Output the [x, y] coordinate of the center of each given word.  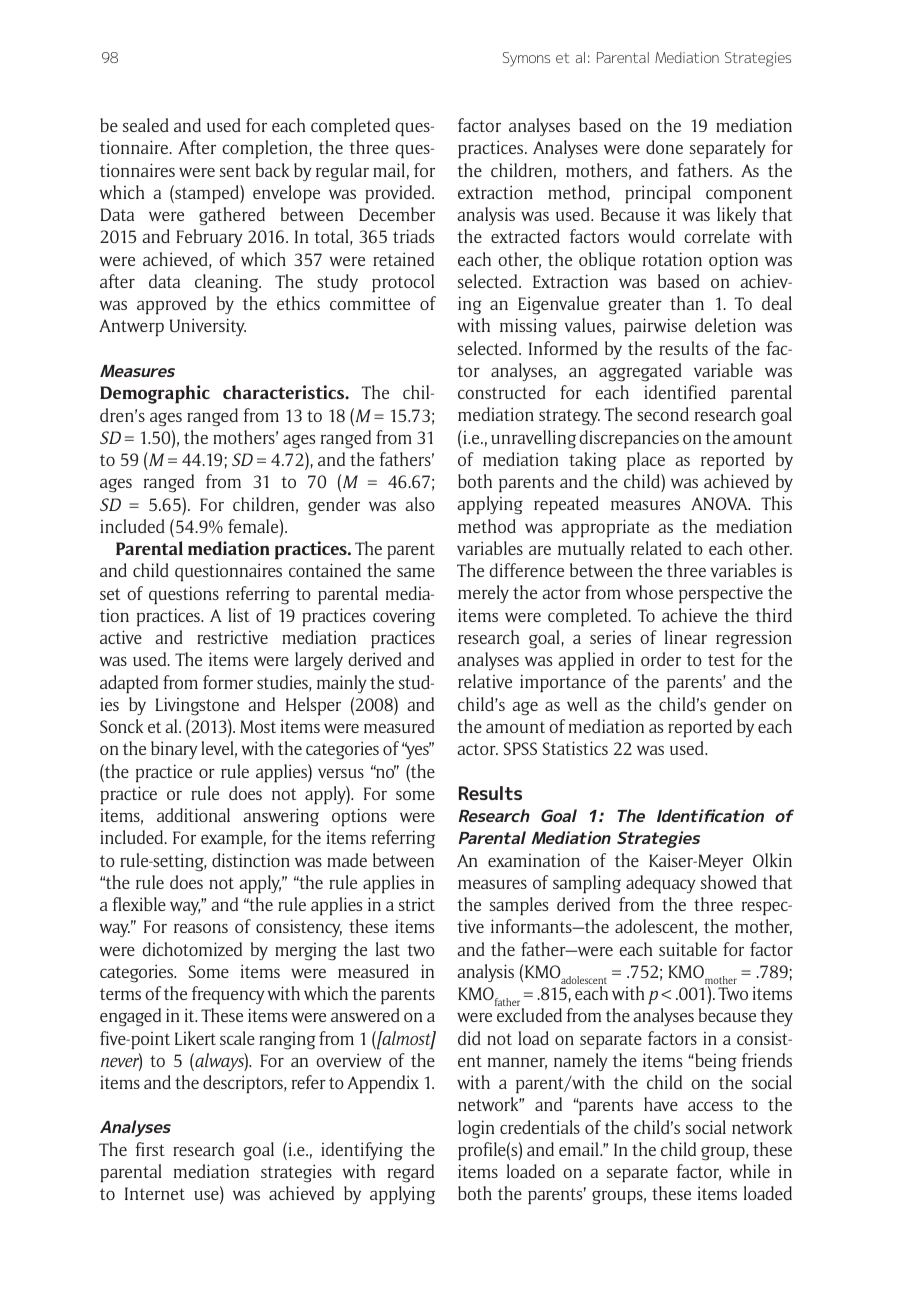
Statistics [575, 748]
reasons [201, 928]
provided [399, 194]
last [388, 949]
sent [235, 171]
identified [680, 392]
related [656, 548]
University [208, 327]
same [416, 572]
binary [174, 750]
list [238, 615]
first [150, 1149]
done [664, 147]
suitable [688, 949]
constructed [502, 392]
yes [418, 751]
